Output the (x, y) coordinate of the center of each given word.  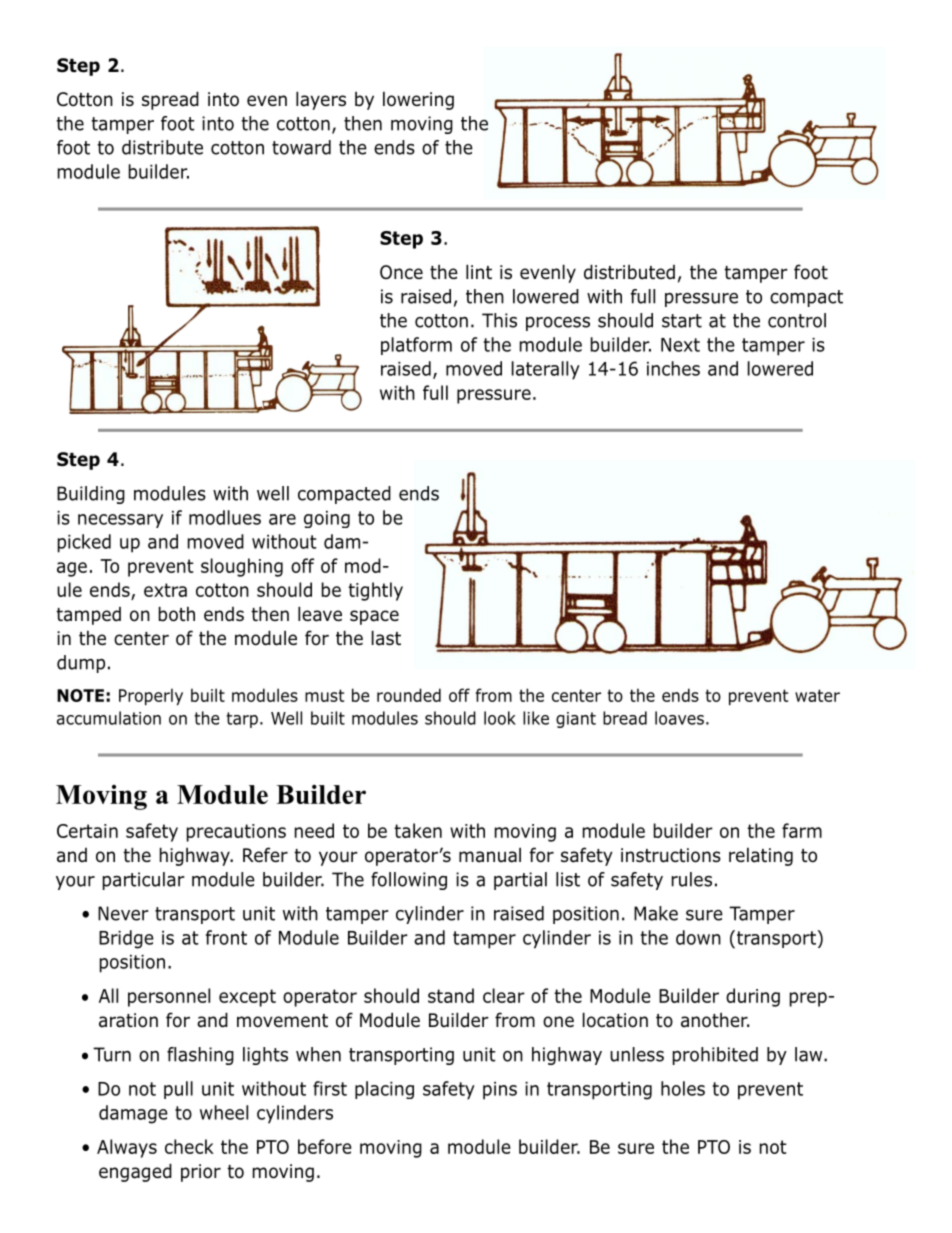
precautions (236, 833)
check (189, 1146)
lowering (418, 101)
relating (761, 857)
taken (418, 830)
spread (170, 100)
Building (91, 495)
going (327, 519)
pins (500, 1091)
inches (673, 368)
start (682, 321)
